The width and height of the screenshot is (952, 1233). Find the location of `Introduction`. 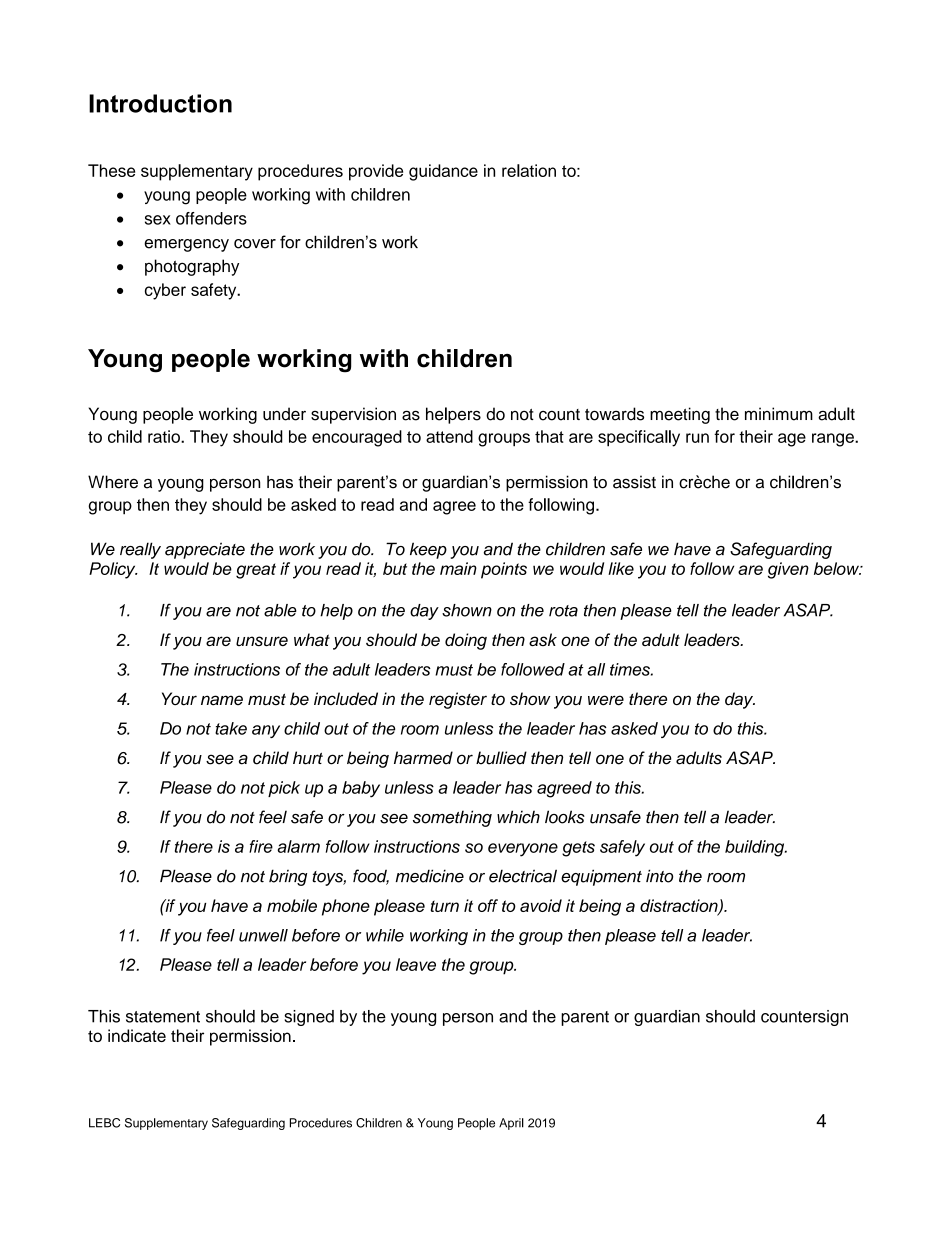

Introduction is located at coordinates (160, 103).
